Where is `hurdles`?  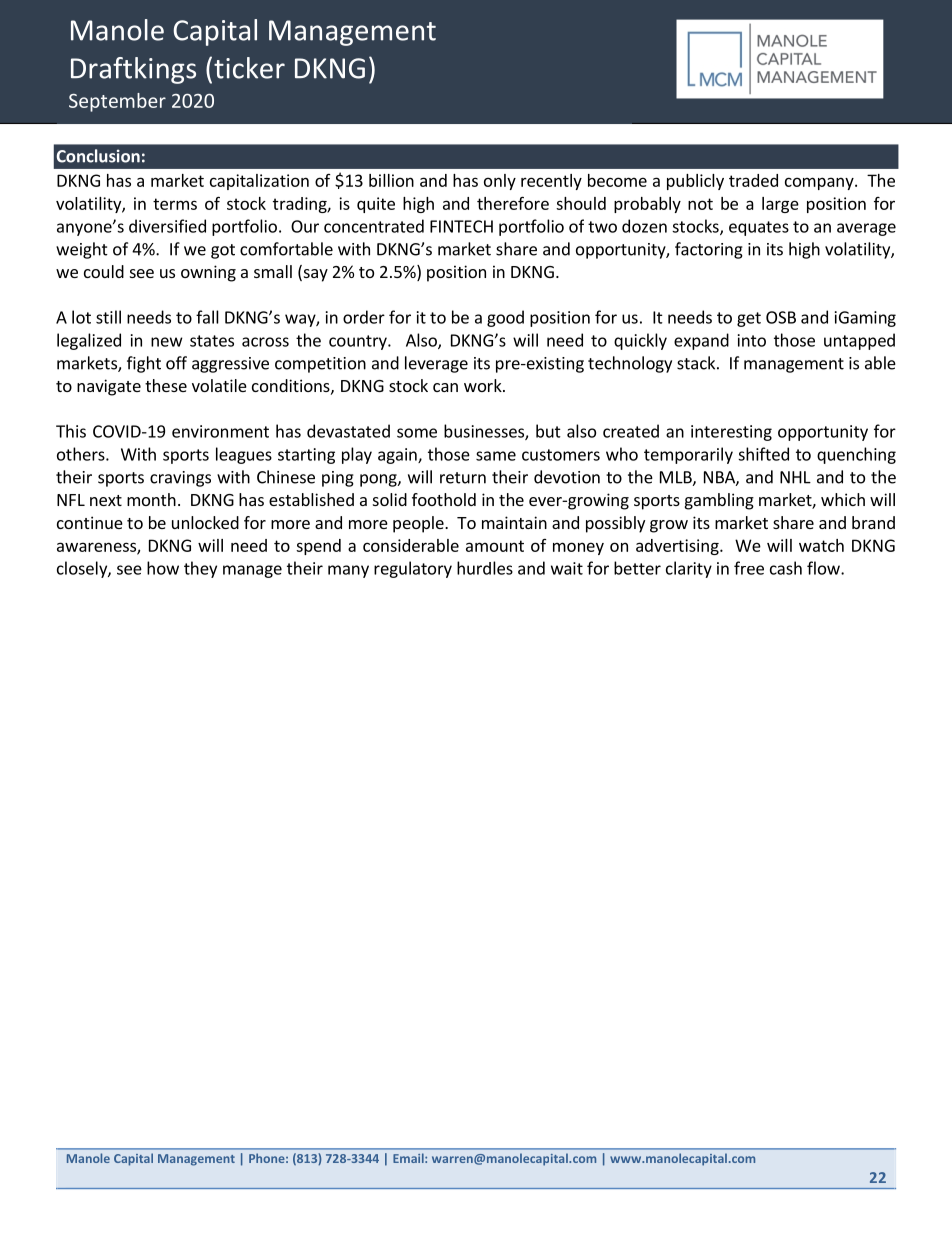 hurdles is located at coordinates (485, 568).
